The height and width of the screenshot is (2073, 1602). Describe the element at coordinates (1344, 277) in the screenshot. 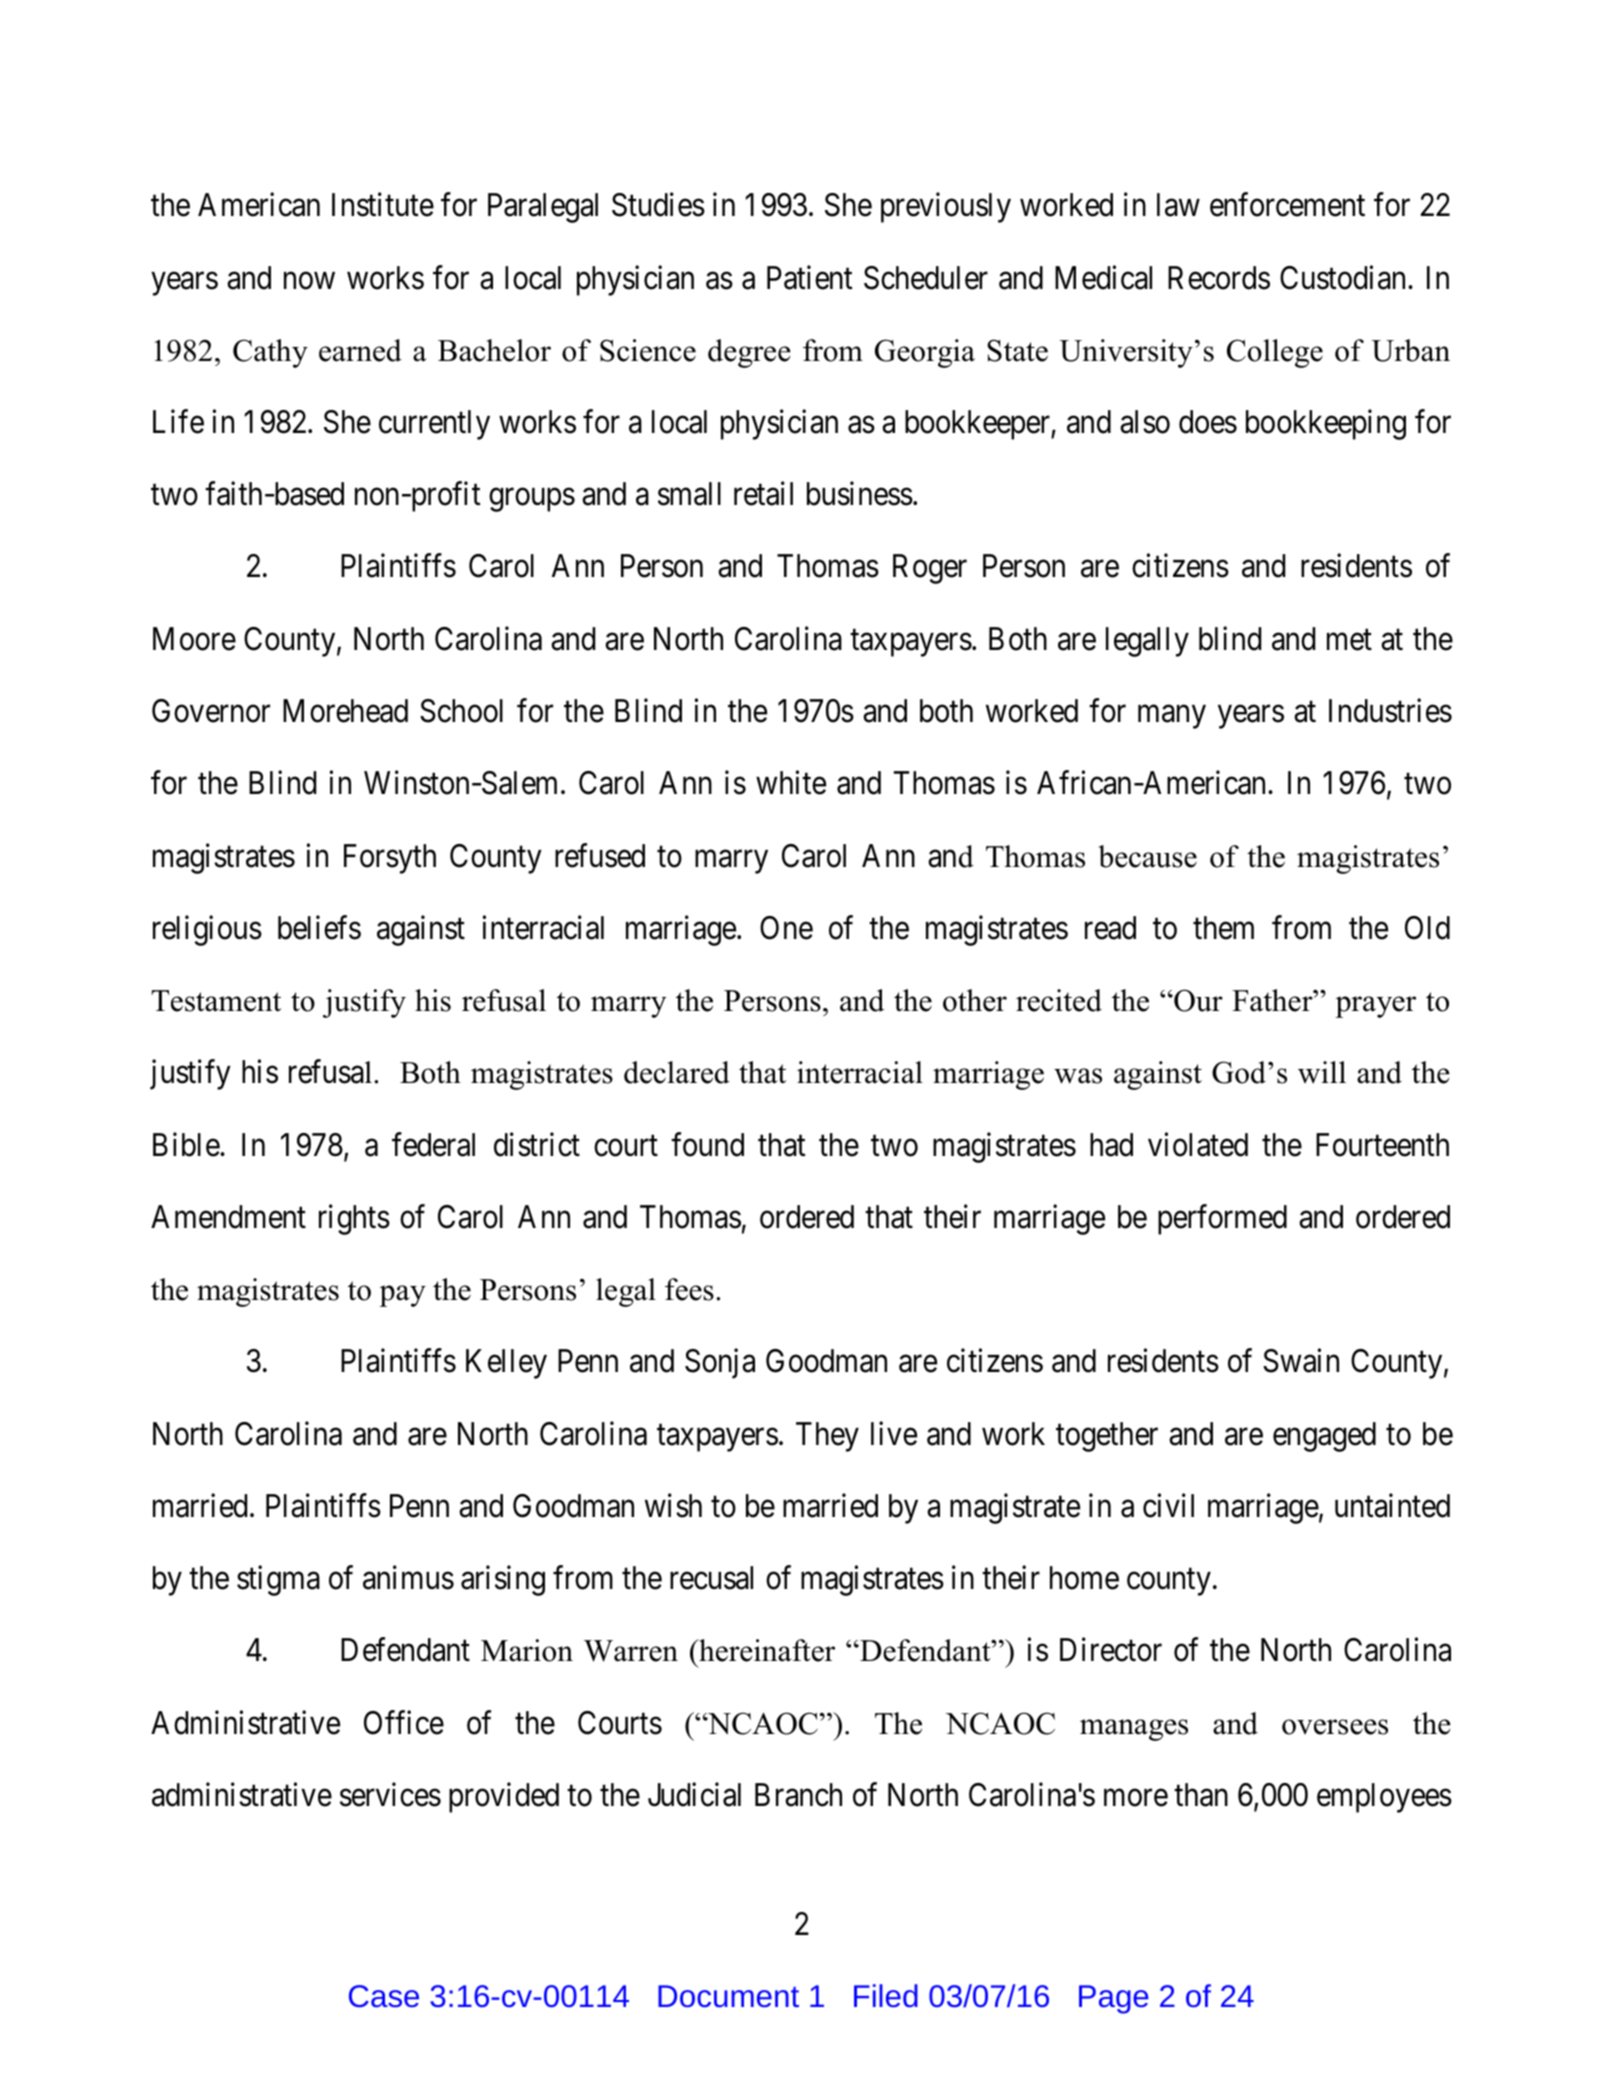

I see `Custodian` at that location.
